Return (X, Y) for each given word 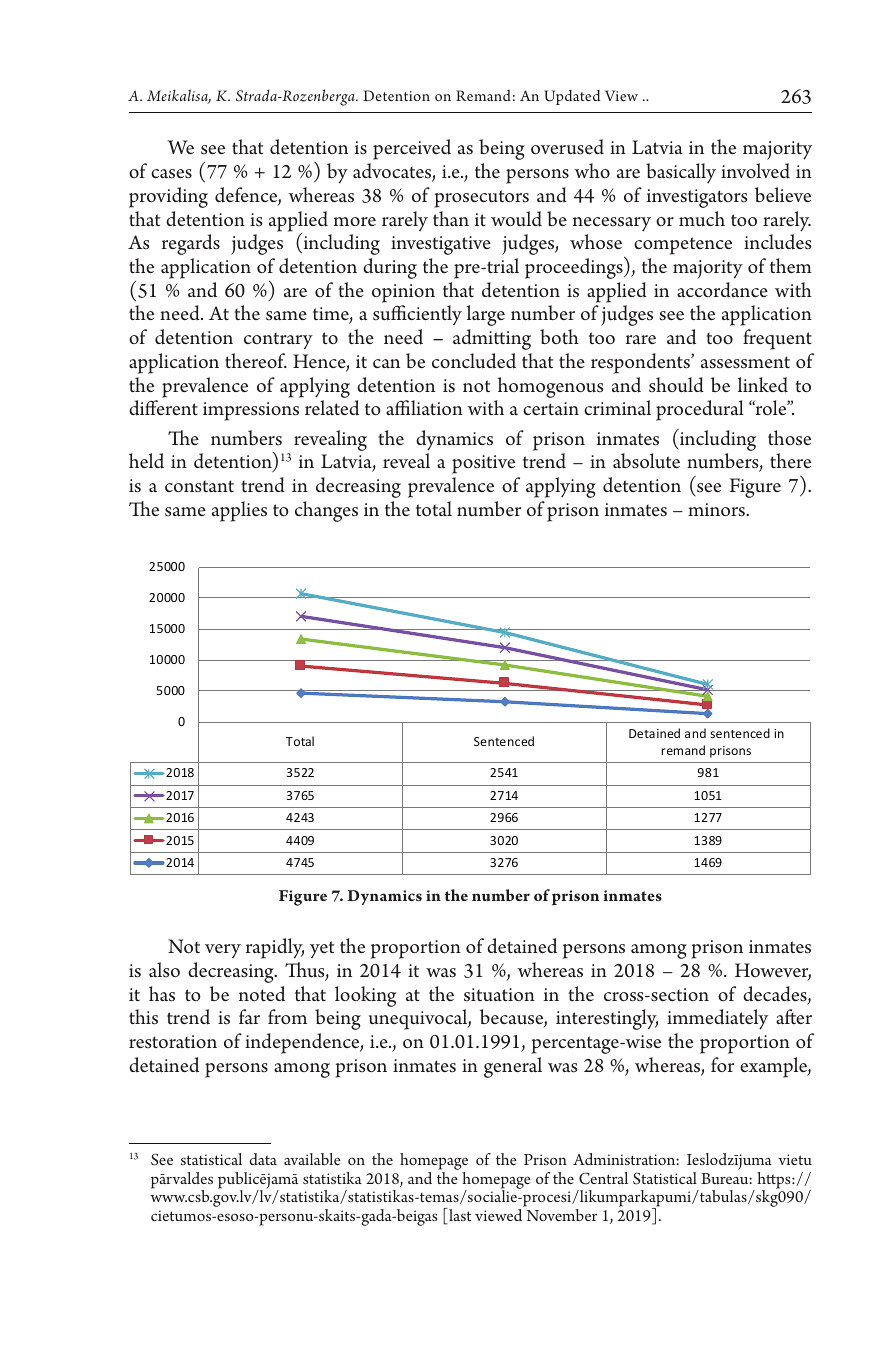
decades (776, 995)
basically (681, 173)
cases (171, 174)
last (459, 1216)
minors (717, 510)
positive (483, 464)
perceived (412, 149)
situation (499, 995)
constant (199, 486)
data (263, 1159)
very (223, 951)
